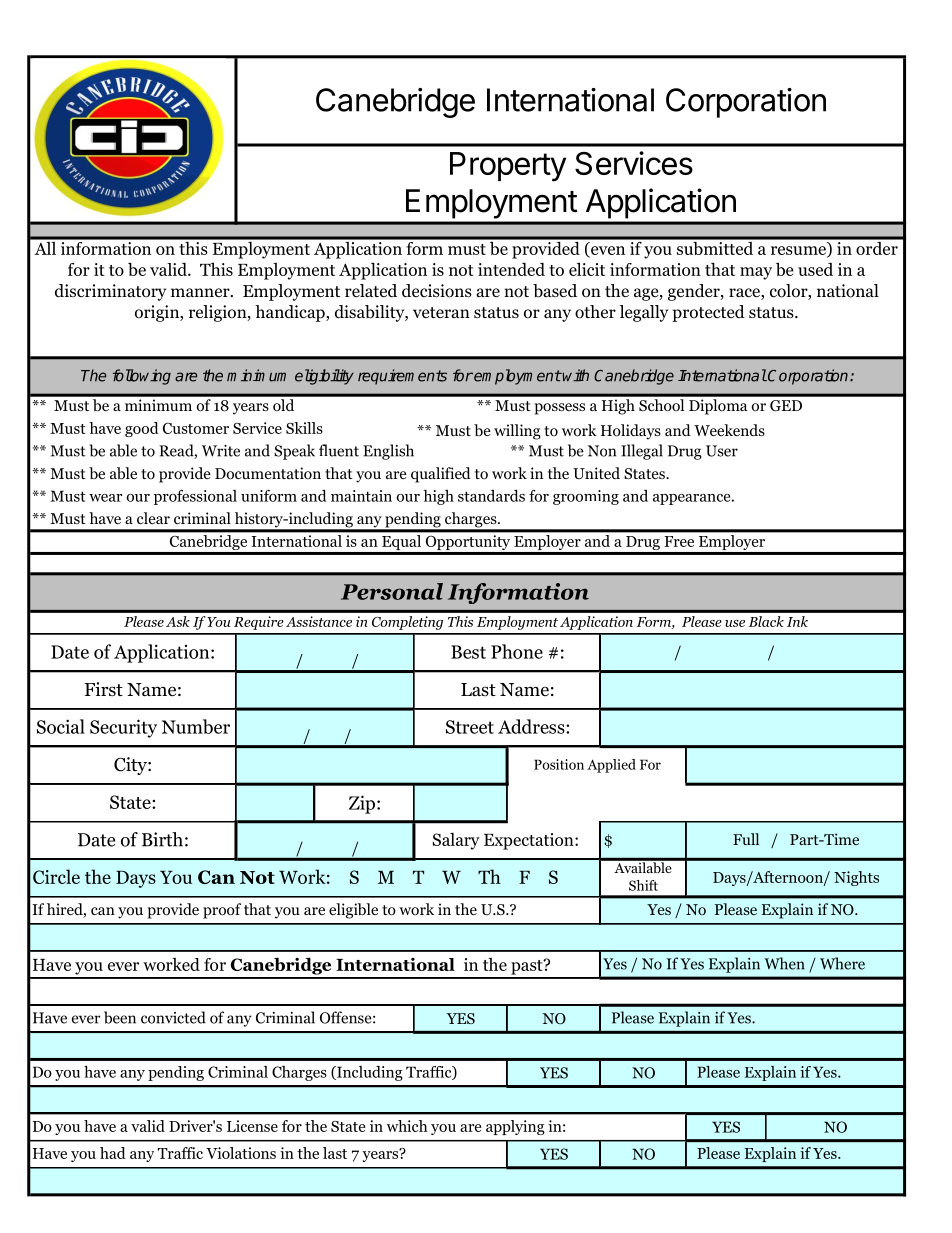  Describe the element at coordinates (799, 251) in the image. I see `resume` at that location.
